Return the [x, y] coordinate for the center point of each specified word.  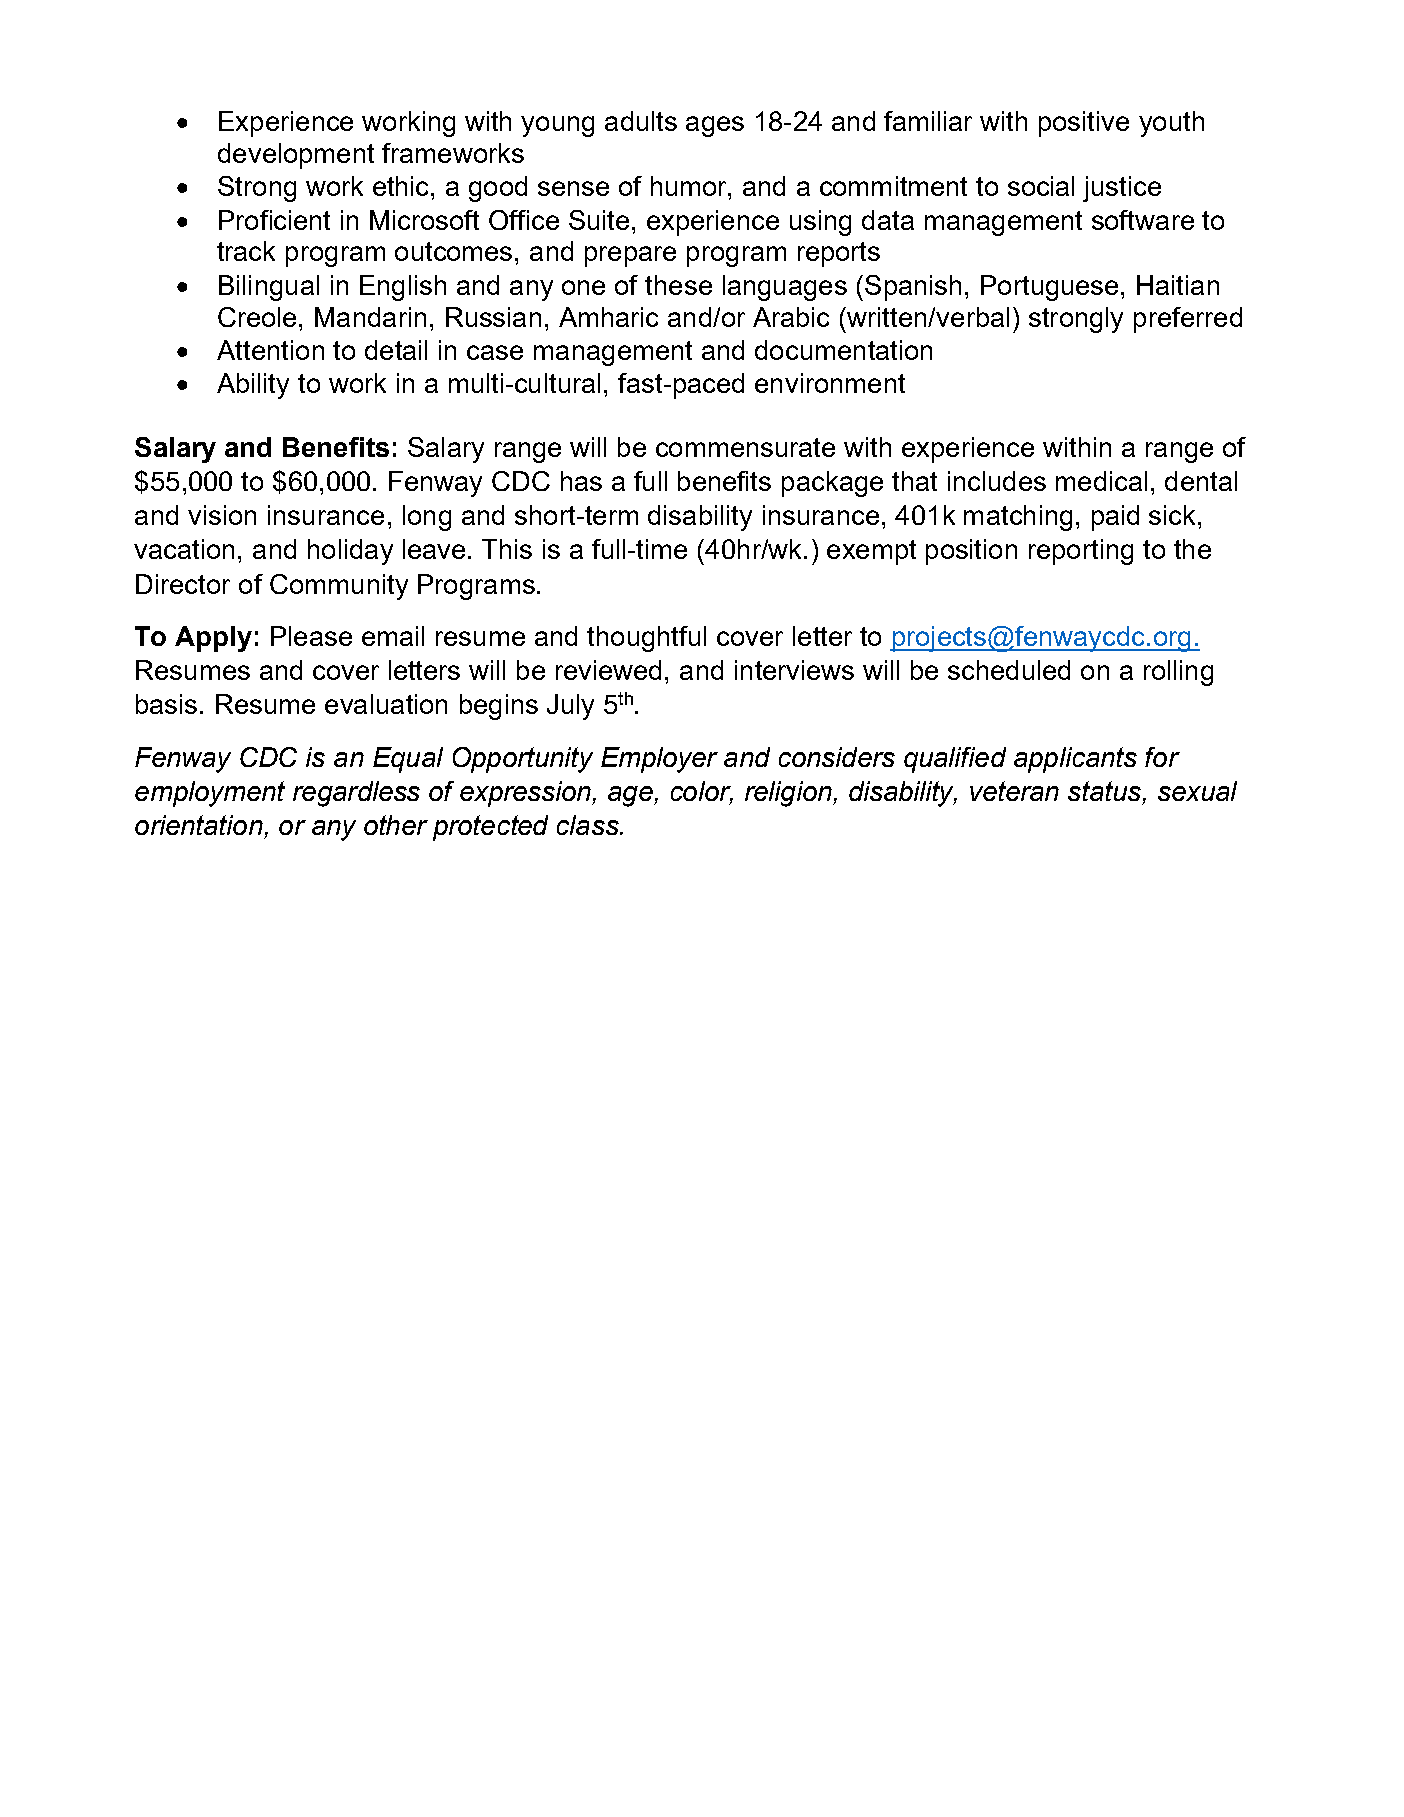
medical [1101, 481]
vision [222, 515]
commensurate [745, 447]
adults [641, 121]
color [702, 792]
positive [1084, 124]
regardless [356, 794]
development [296, 156]
